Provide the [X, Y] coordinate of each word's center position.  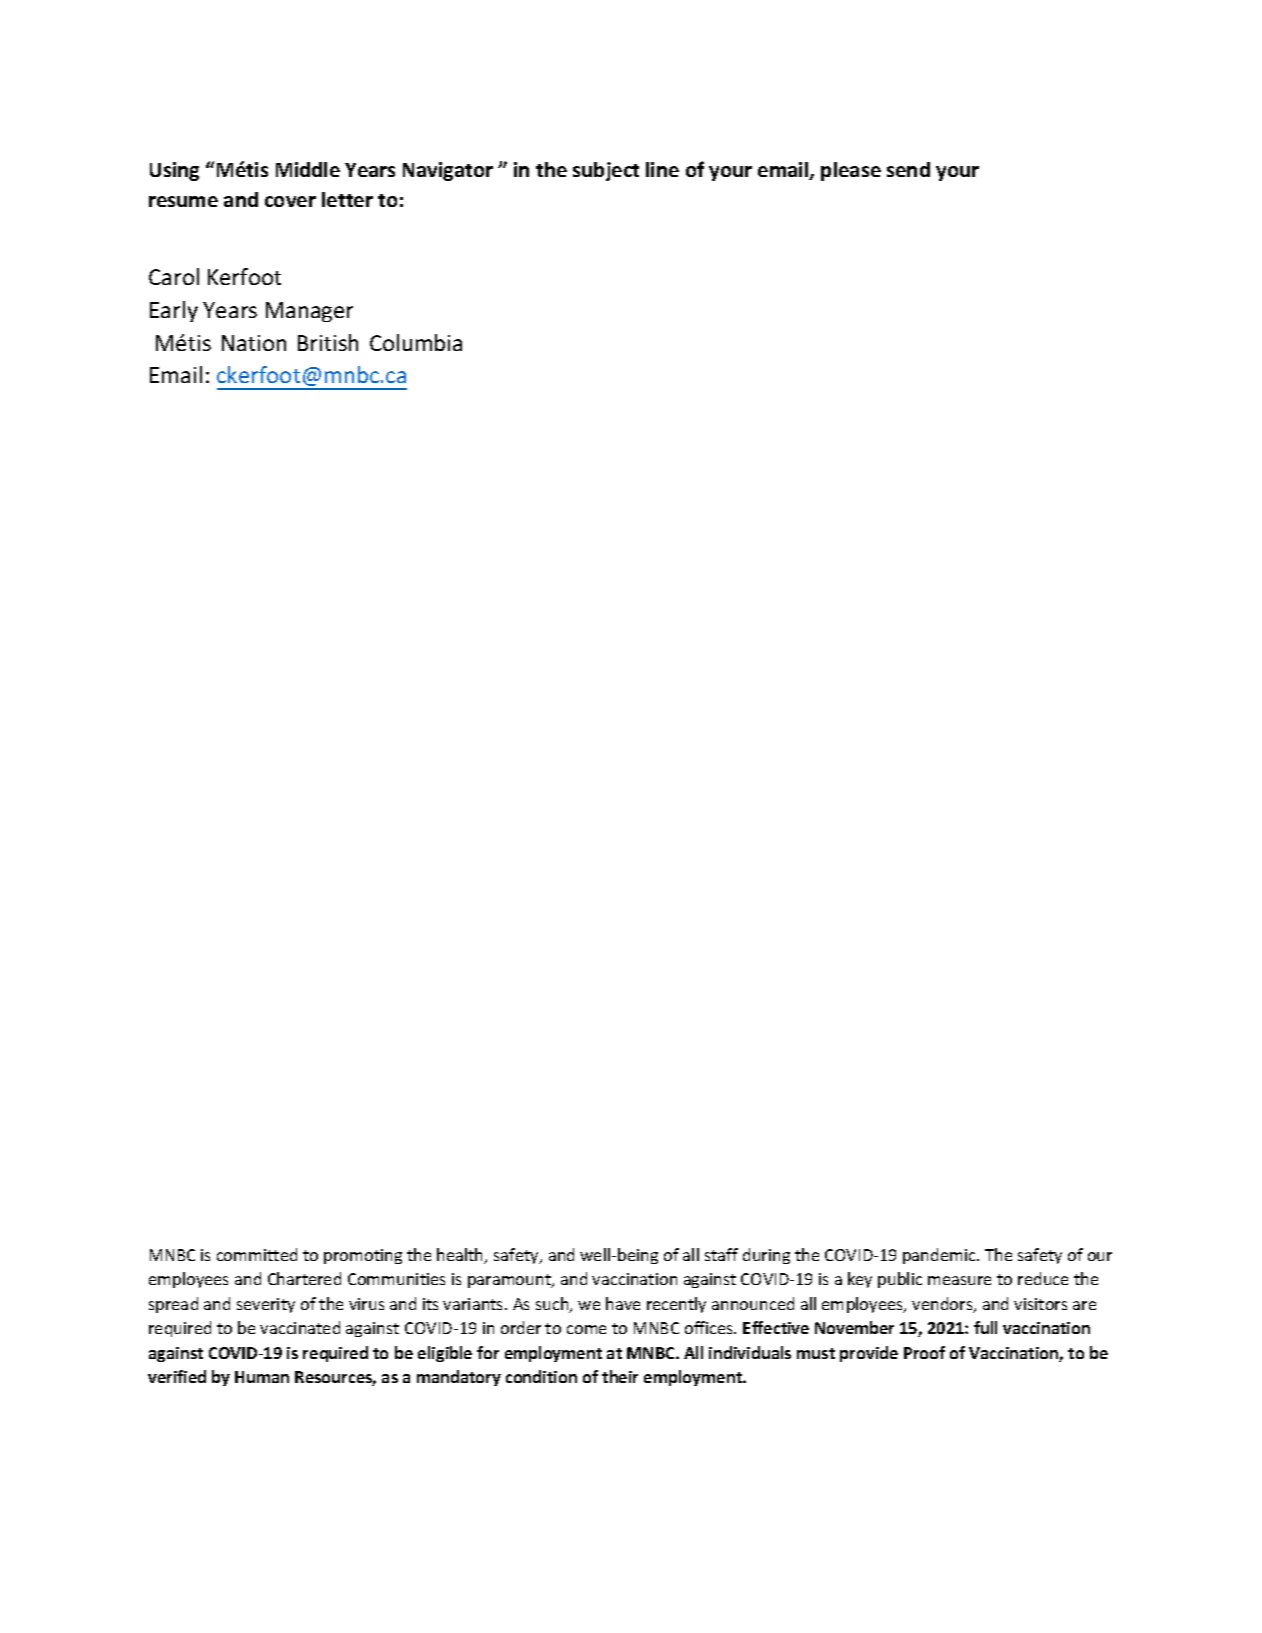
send [908, 169]
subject [606, 171]
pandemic [940, 1256]
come [586, 1329]
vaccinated [300, 1327]
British [328, 342]
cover [290, 201]
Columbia [416, 342]
